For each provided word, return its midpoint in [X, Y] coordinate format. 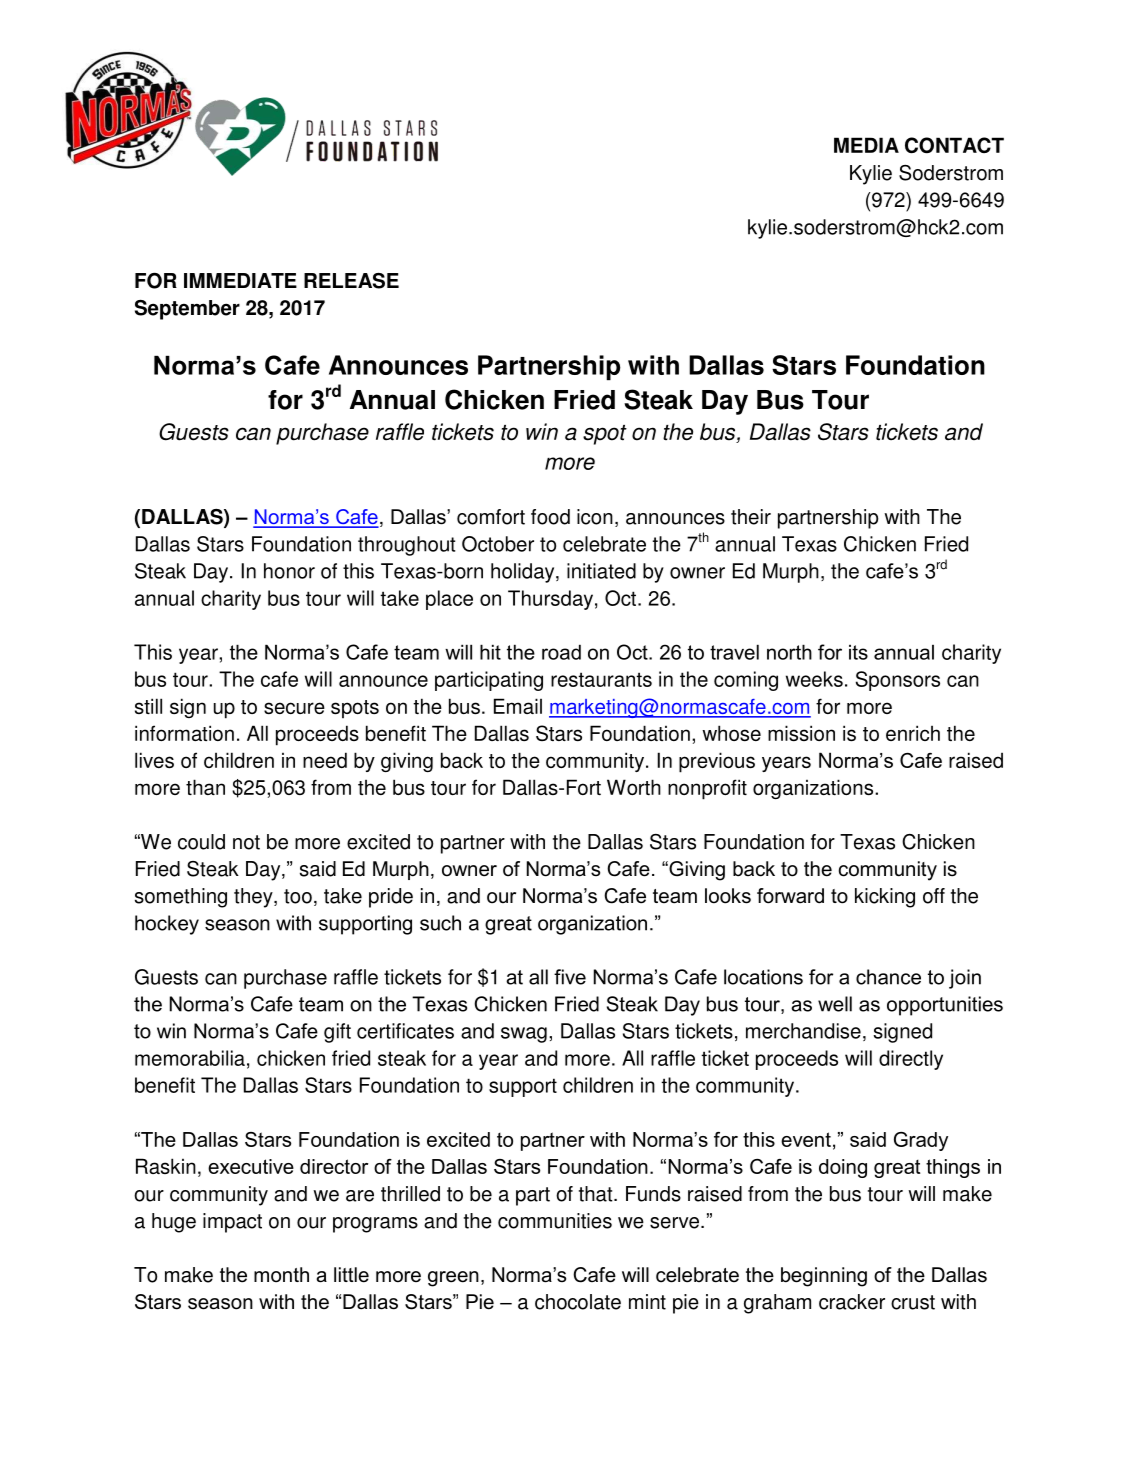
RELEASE [351, 281]
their [751, 517]
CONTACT [954, 145]
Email [518, 706]
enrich [913, 733]
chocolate [578, 1302]
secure [294, 708]
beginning [824, 1277]
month [281, 1275]
